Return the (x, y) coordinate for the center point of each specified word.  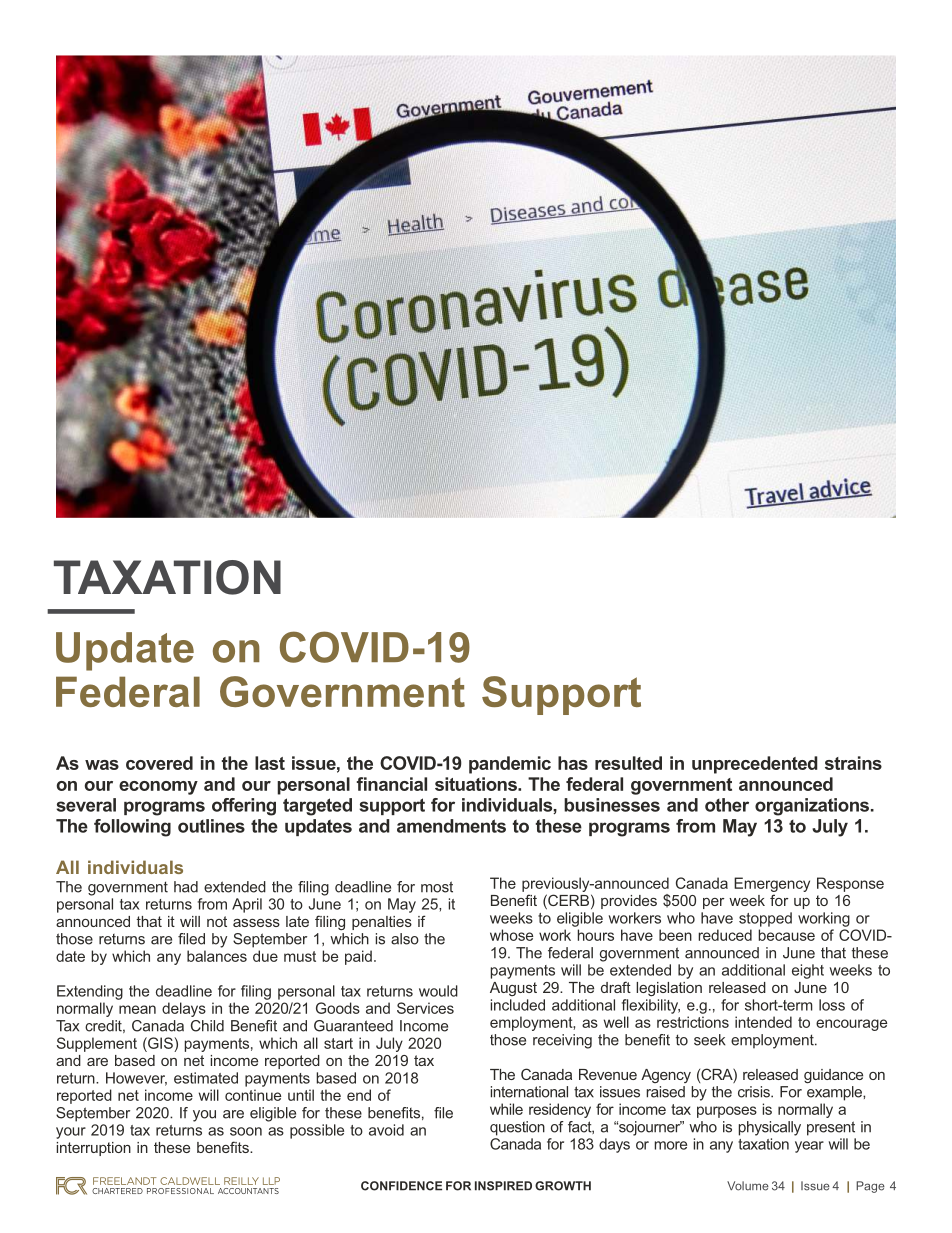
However (136, 1079)
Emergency (772, 884)
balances (217, 956)
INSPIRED (503, 1186)
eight (808, 971)
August (513, 989)
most (437, 887)
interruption (94, 1149)
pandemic (510, 765)
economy (158, 788)
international (529, 1092)
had (186, 887)
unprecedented (755, 765)
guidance (833, 1076)
